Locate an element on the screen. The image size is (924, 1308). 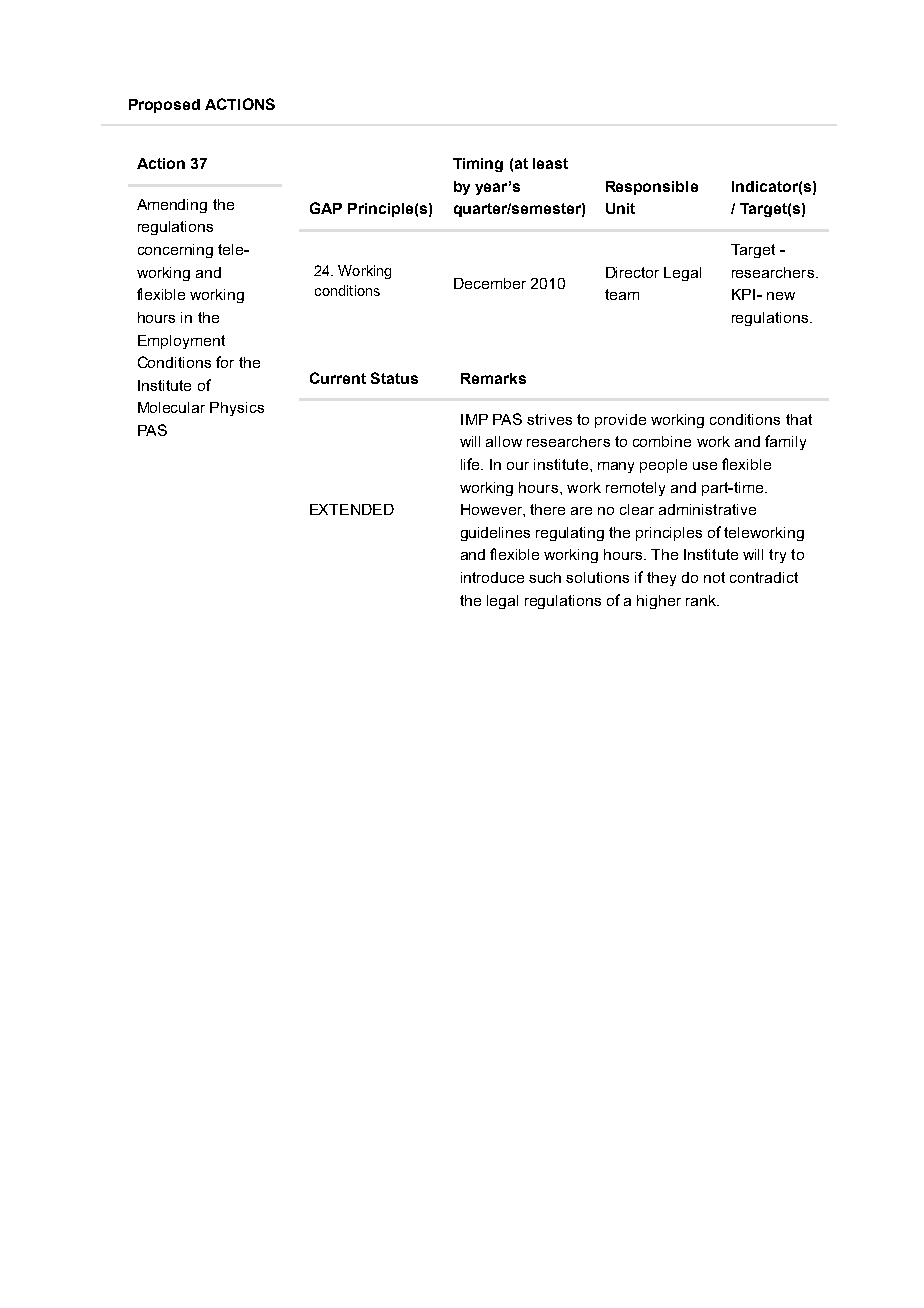
life is located at coordinates (471, 464).
